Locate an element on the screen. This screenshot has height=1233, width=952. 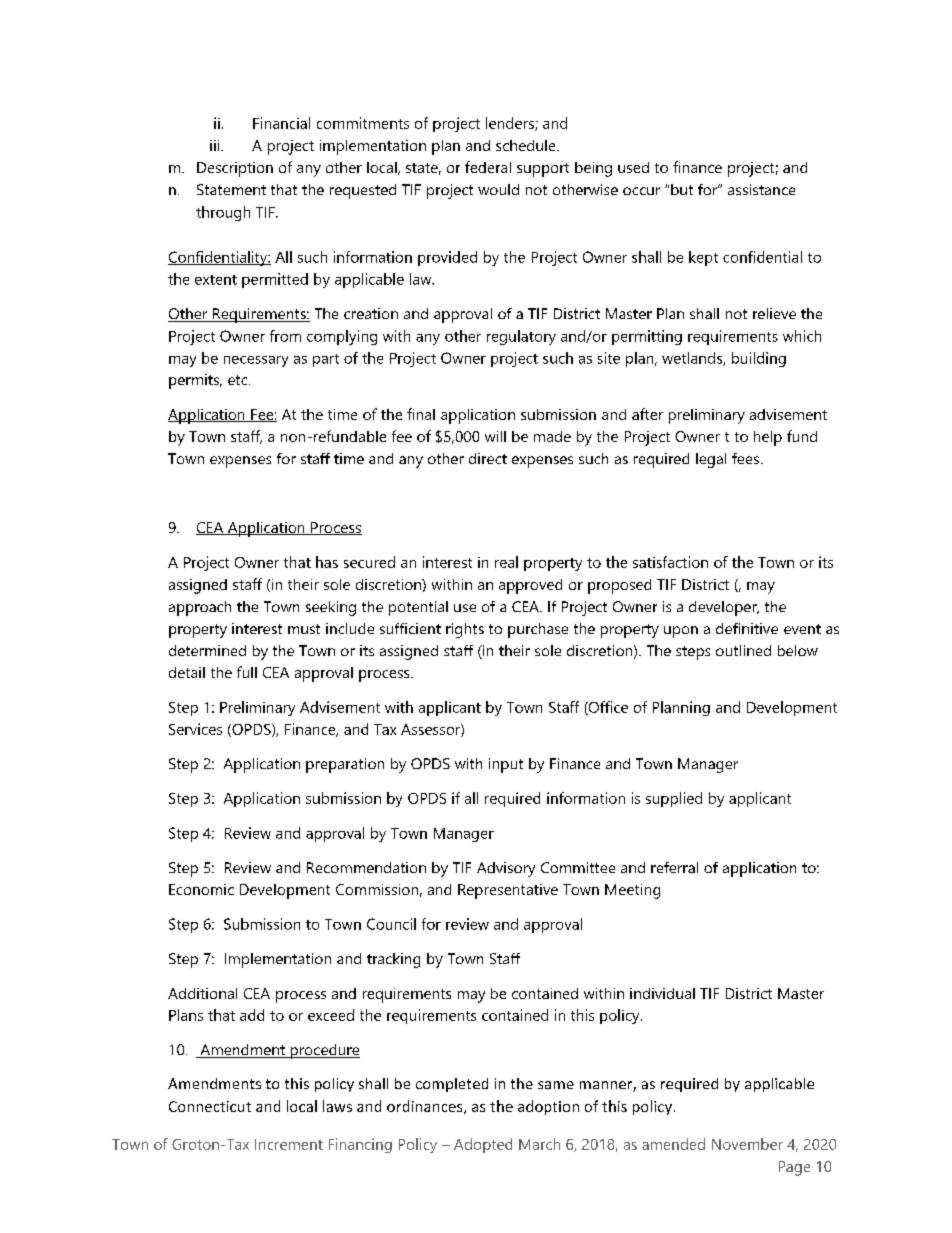
full is located at coordinates (247, 672).
